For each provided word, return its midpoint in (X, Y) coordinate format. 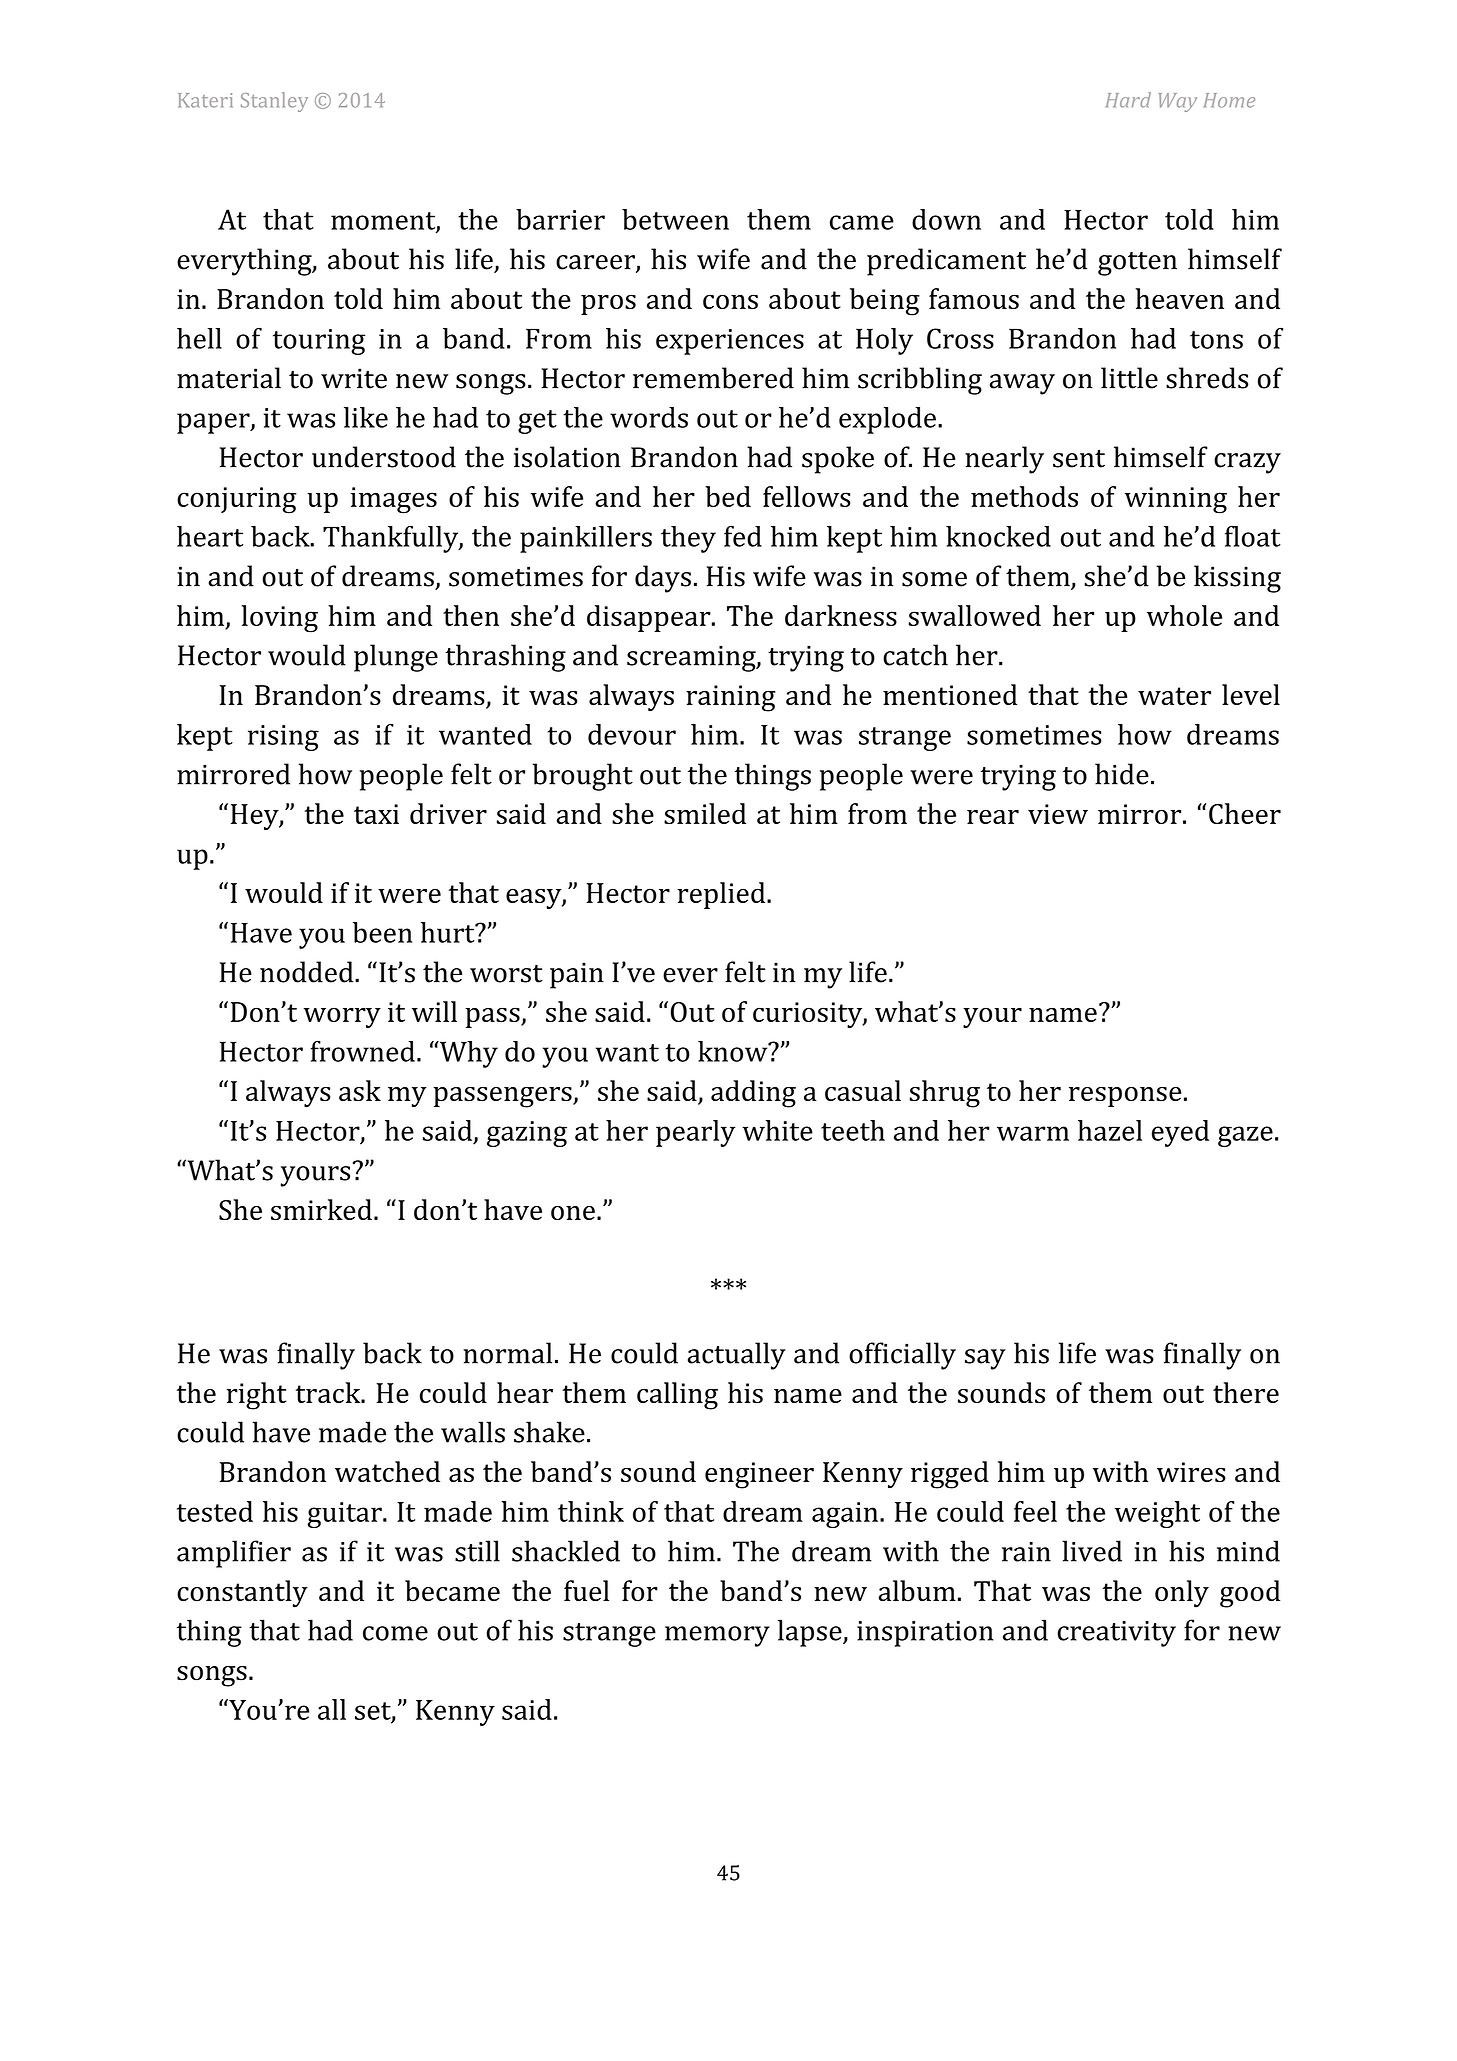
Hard (1128, 100)
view (1058, 814)
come (395, 1633)
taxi (376, 814)
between (675, 219)
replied (722, 895)
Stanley (274, 102)
